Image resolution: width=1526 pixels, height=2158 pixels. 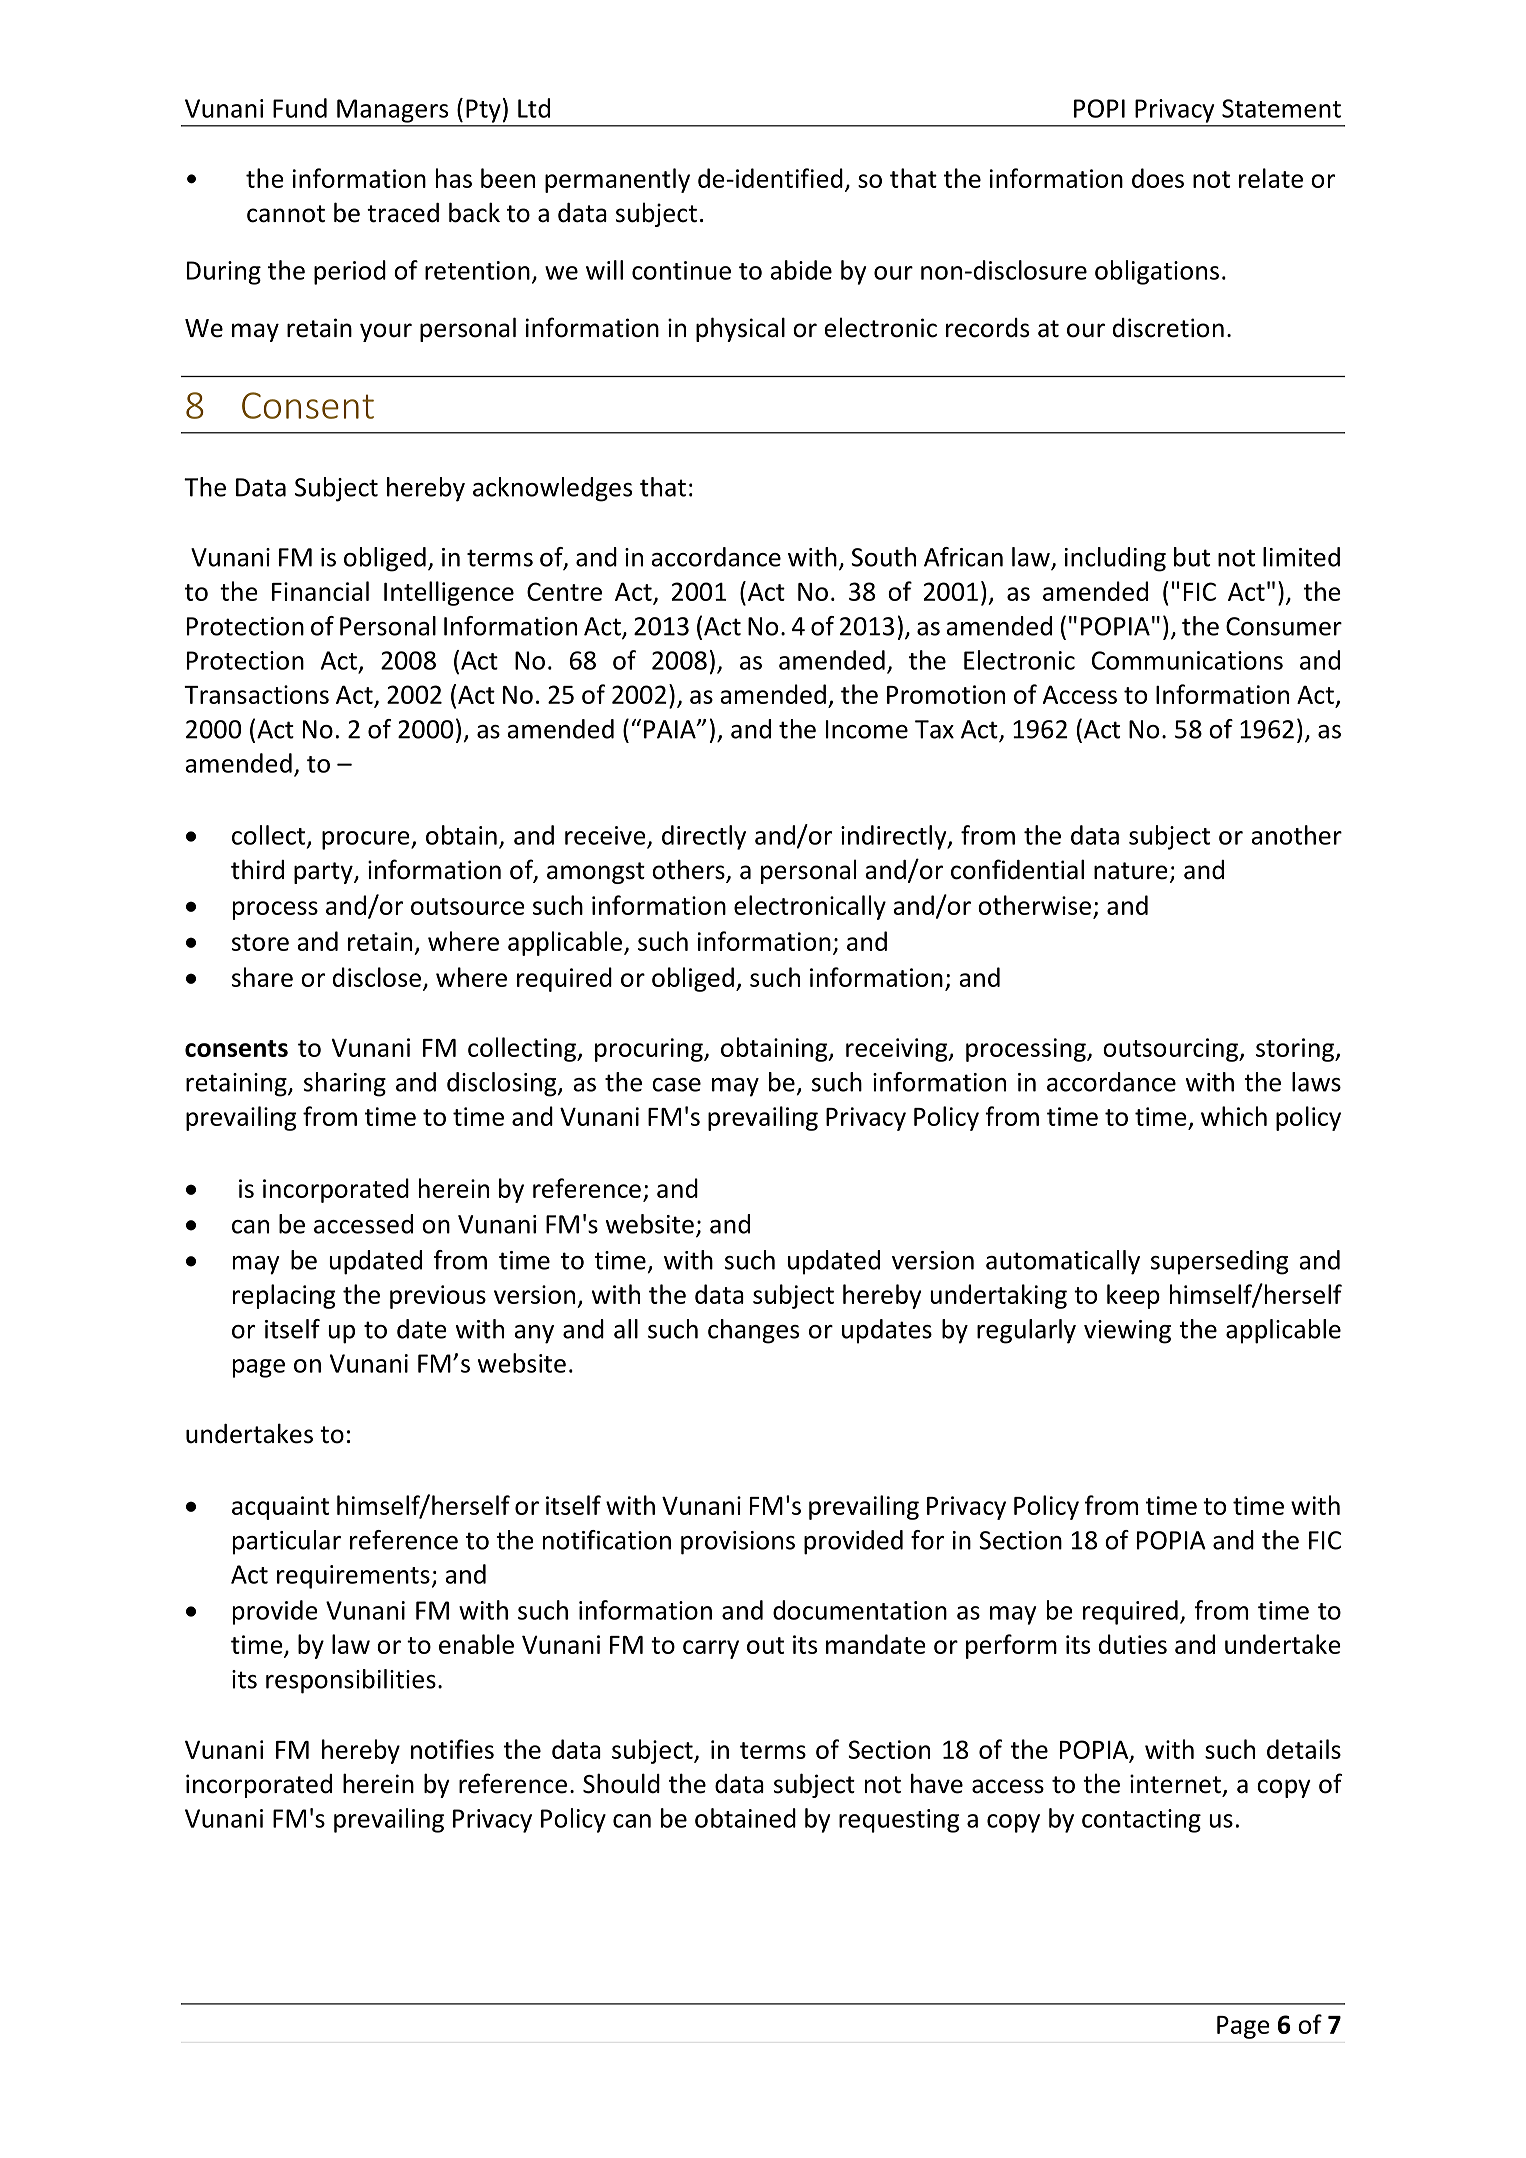 I want to click on traced, so click(x=403, y=213).
